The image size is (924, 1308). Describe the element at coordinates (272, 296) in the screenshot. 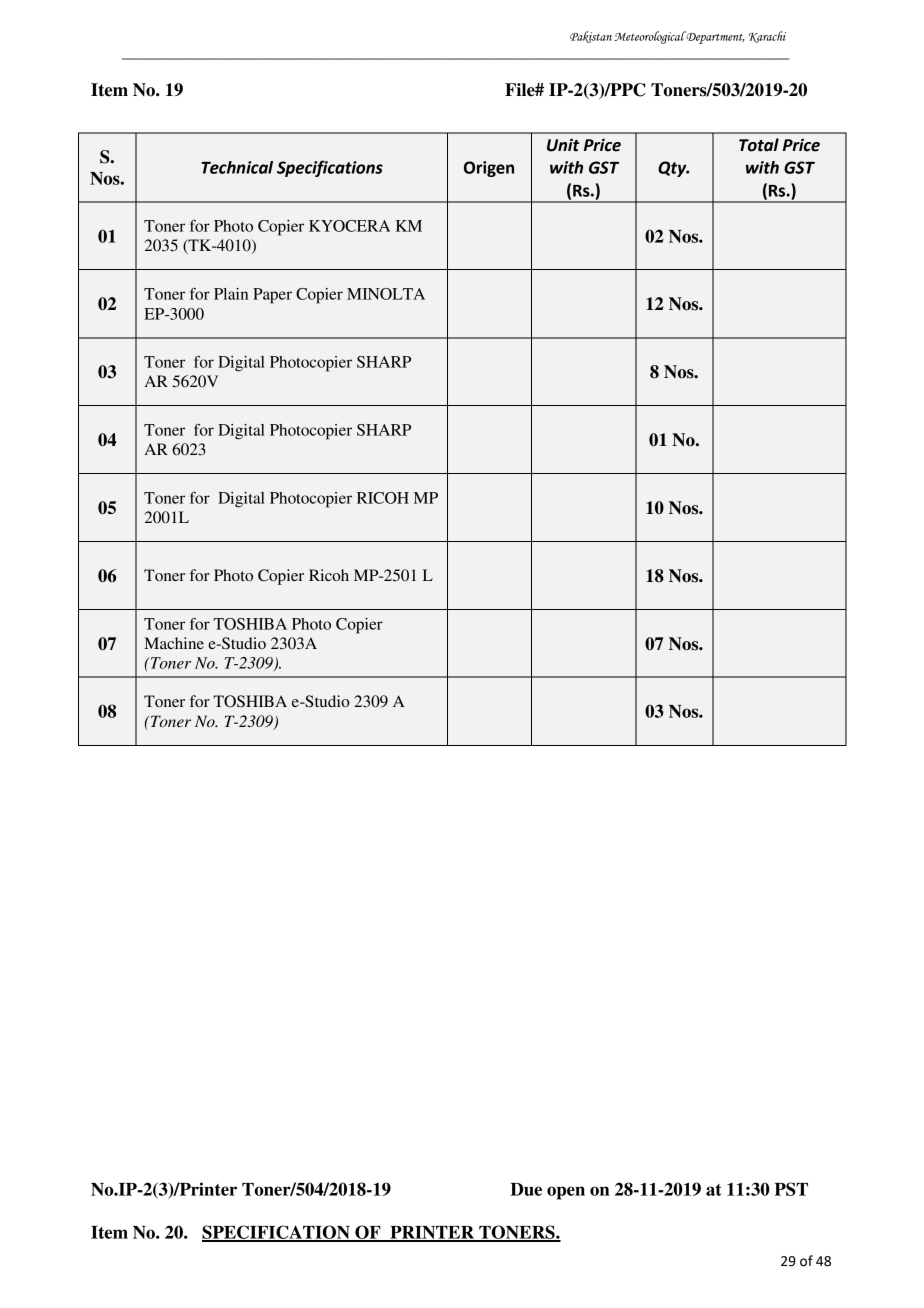

I see `Paper` at that location.
